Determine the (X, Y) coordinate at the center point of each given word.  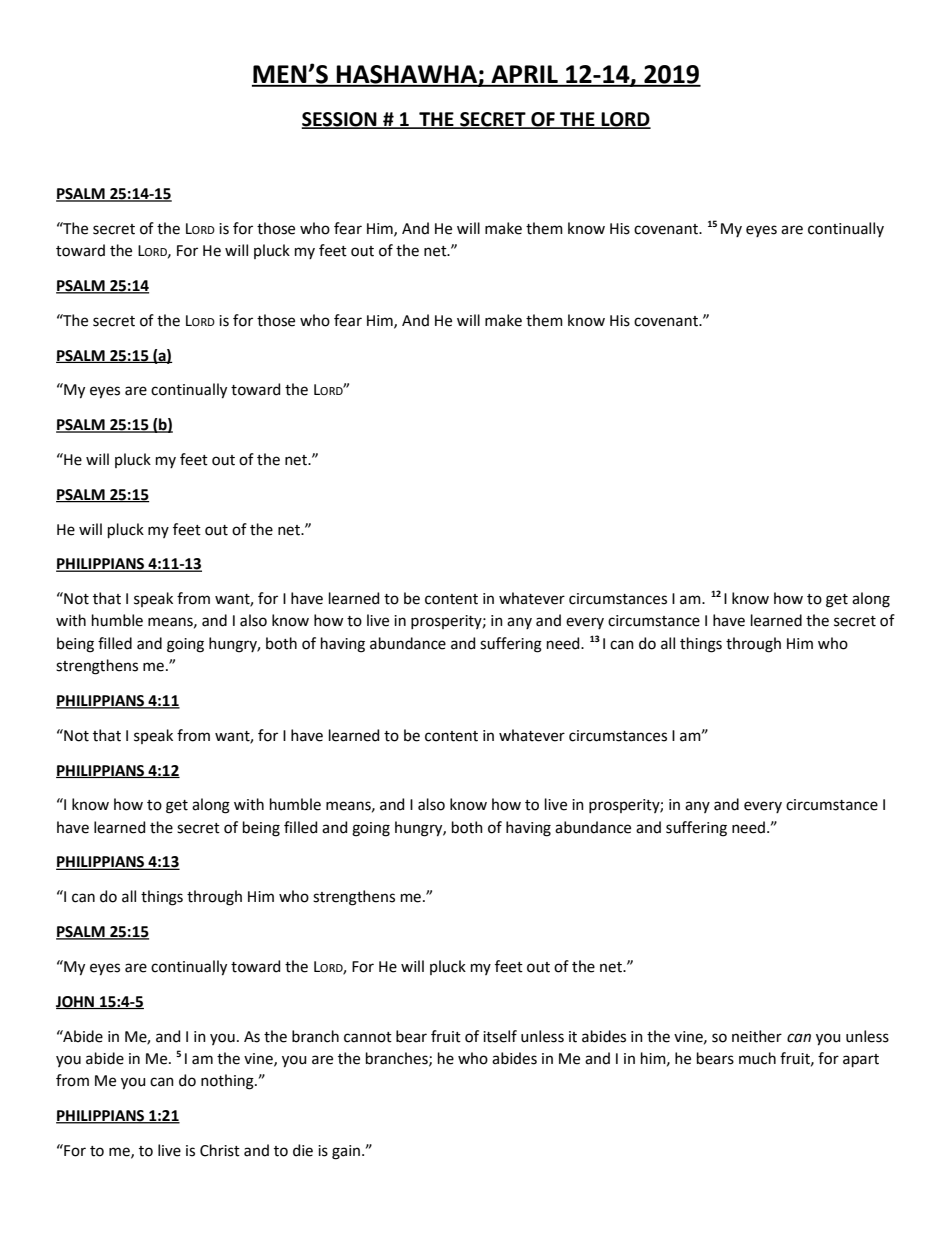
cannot (368, 1037)
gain (346, 1152)
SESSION (340, 120)
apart (861, 1060)
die (303, 1150)
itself (500, 1036)
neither (757, 1036)
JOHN (76, 1002)
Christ (220, 1150)
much (757, 1058)
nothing (228, 1082)
